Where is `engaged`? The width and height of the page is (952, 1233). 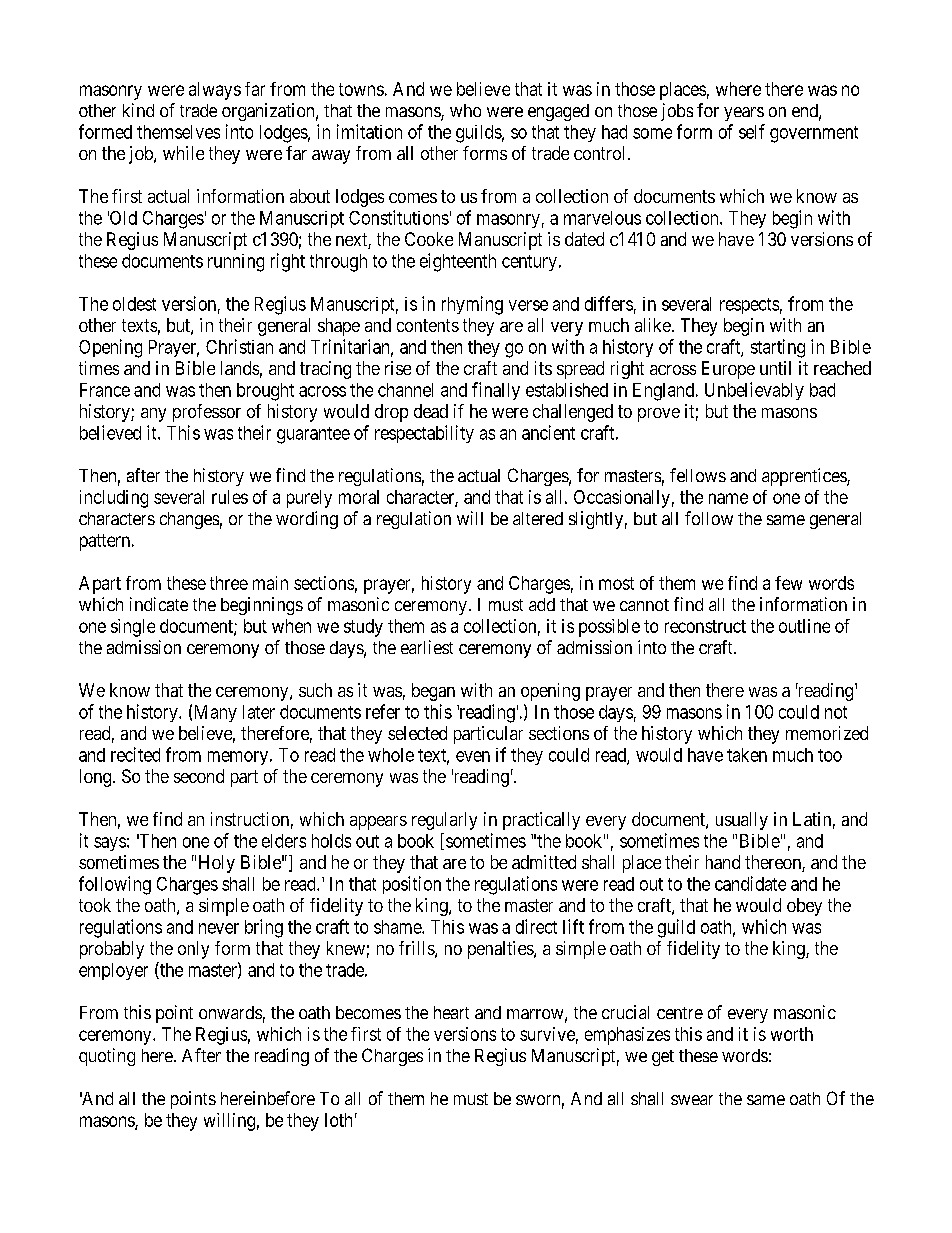 engaged is located at coordinates (558, 112).
